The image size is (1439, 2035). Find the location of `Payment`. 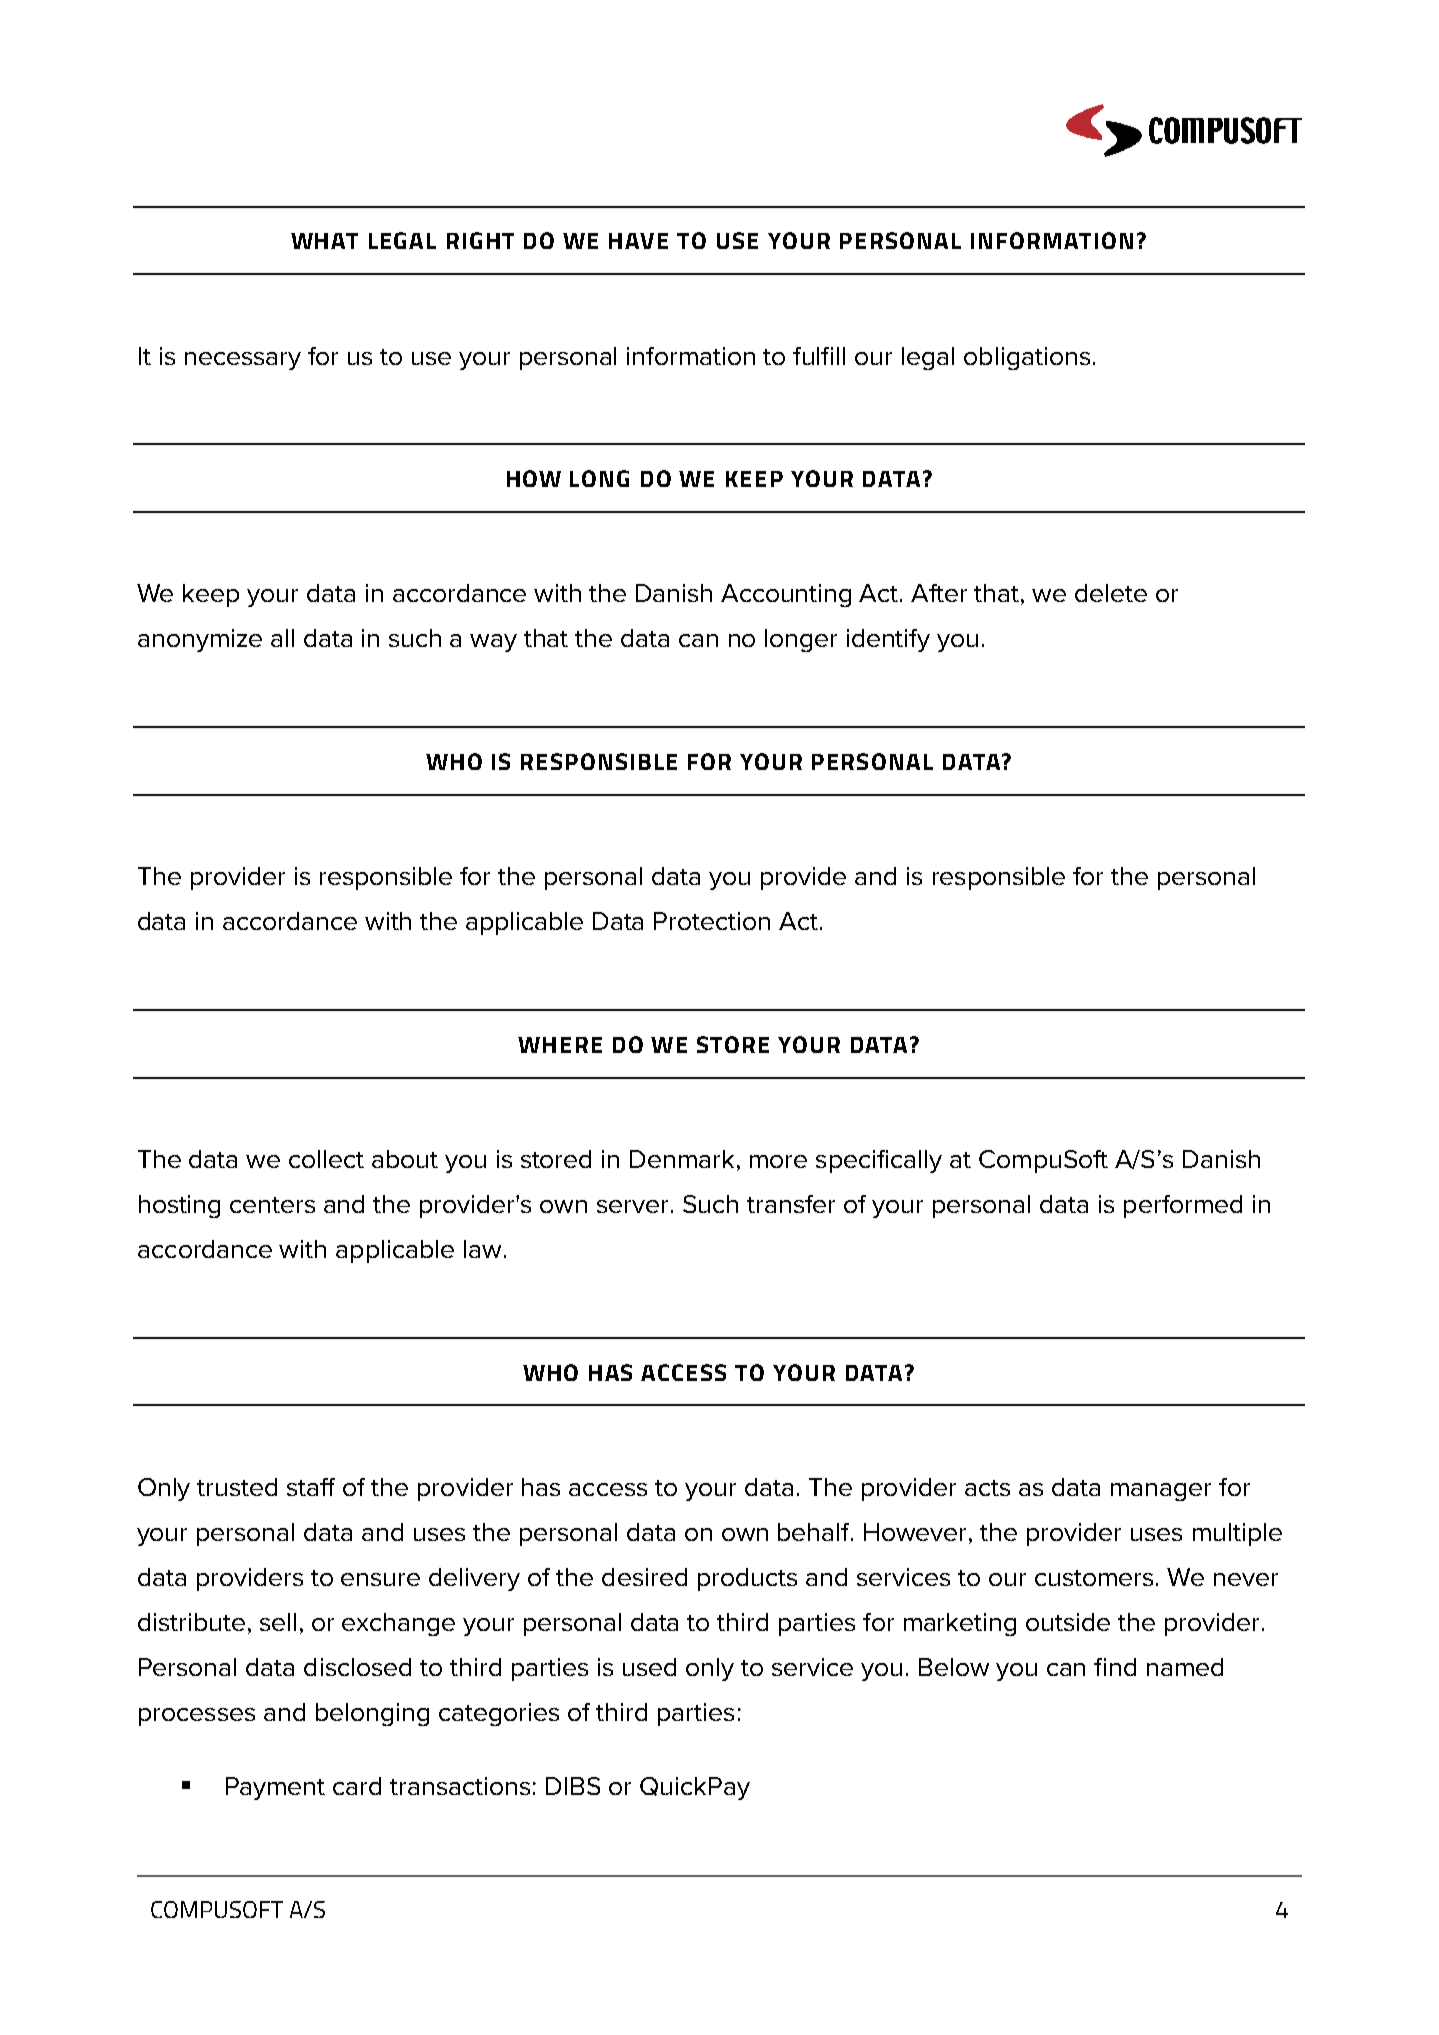

Payment is located at coordinates (275, 1788).
